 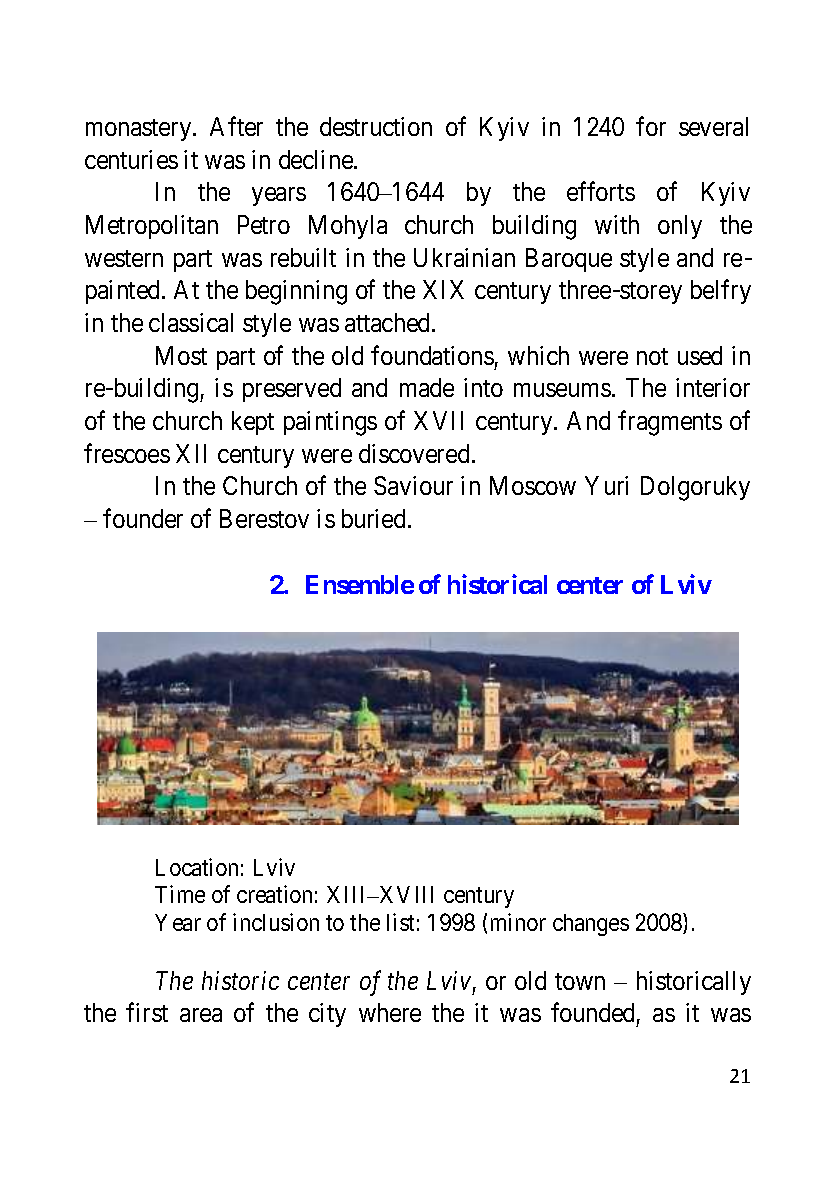 I want to click on where, so click(x=390, y=1012).
